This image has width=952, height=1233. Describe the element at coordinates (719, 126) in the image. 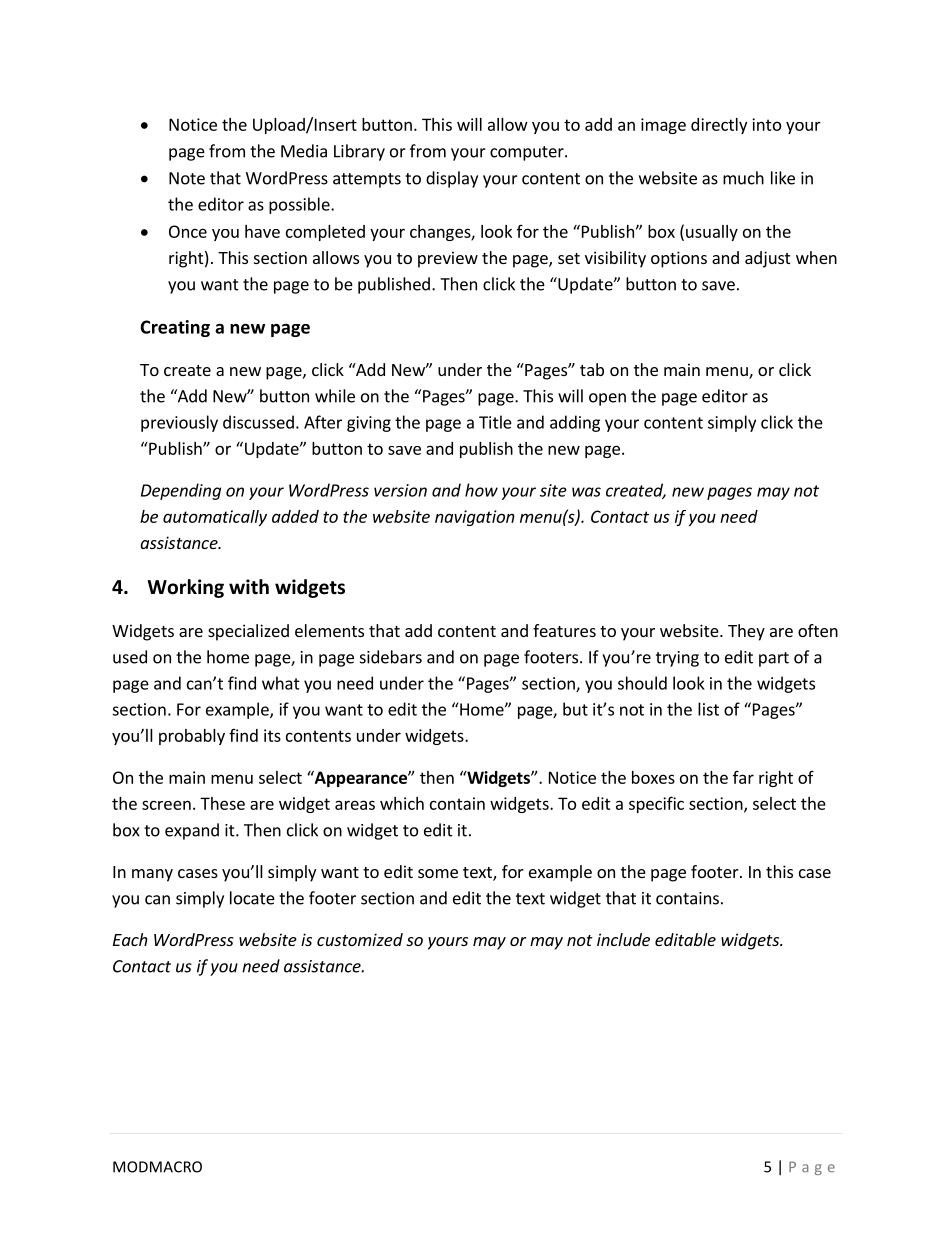

I see `directly` at that location.
